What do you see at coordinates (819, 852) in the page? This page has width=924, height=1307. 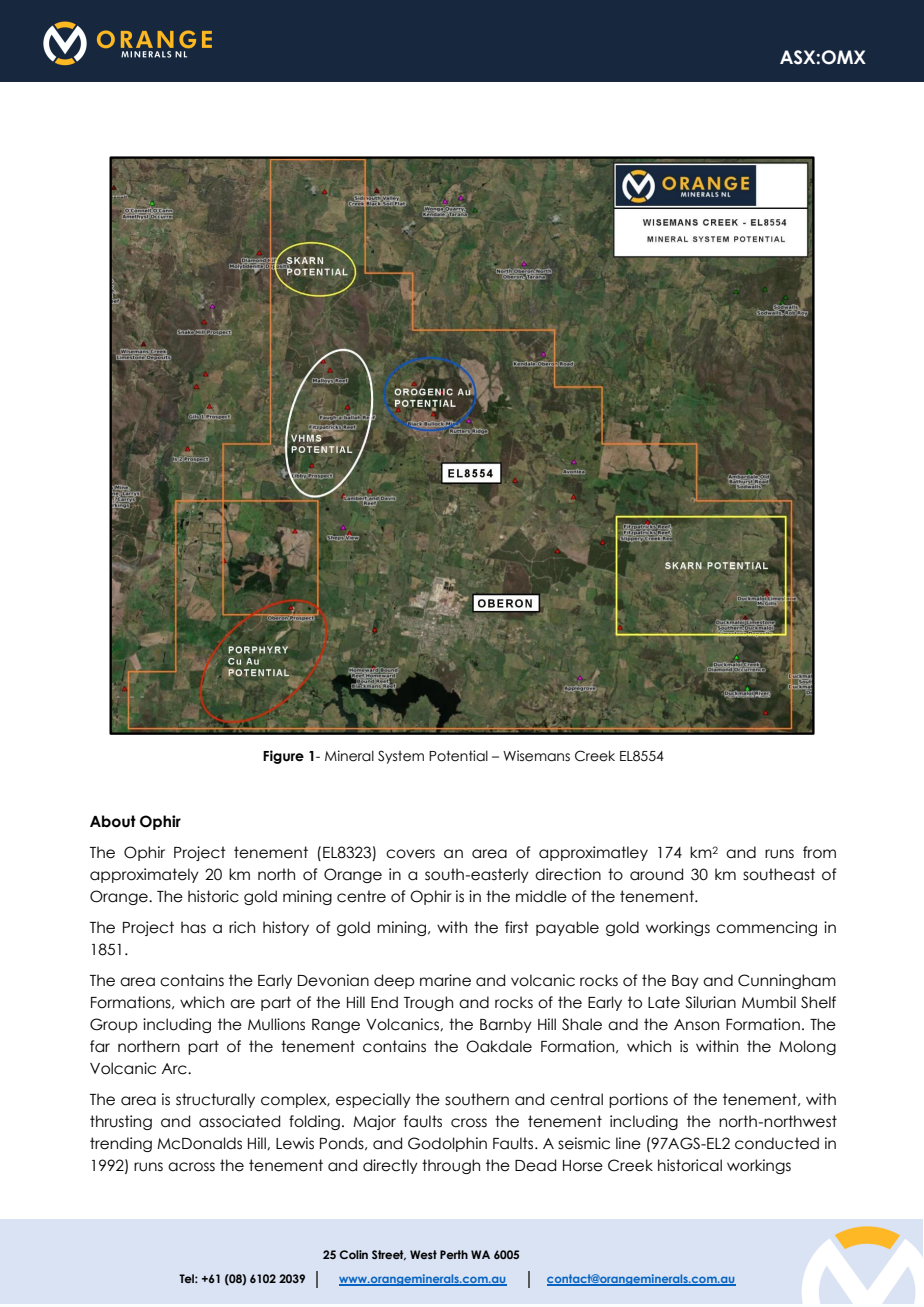 I see `from` at bounding box center [819, 852].
